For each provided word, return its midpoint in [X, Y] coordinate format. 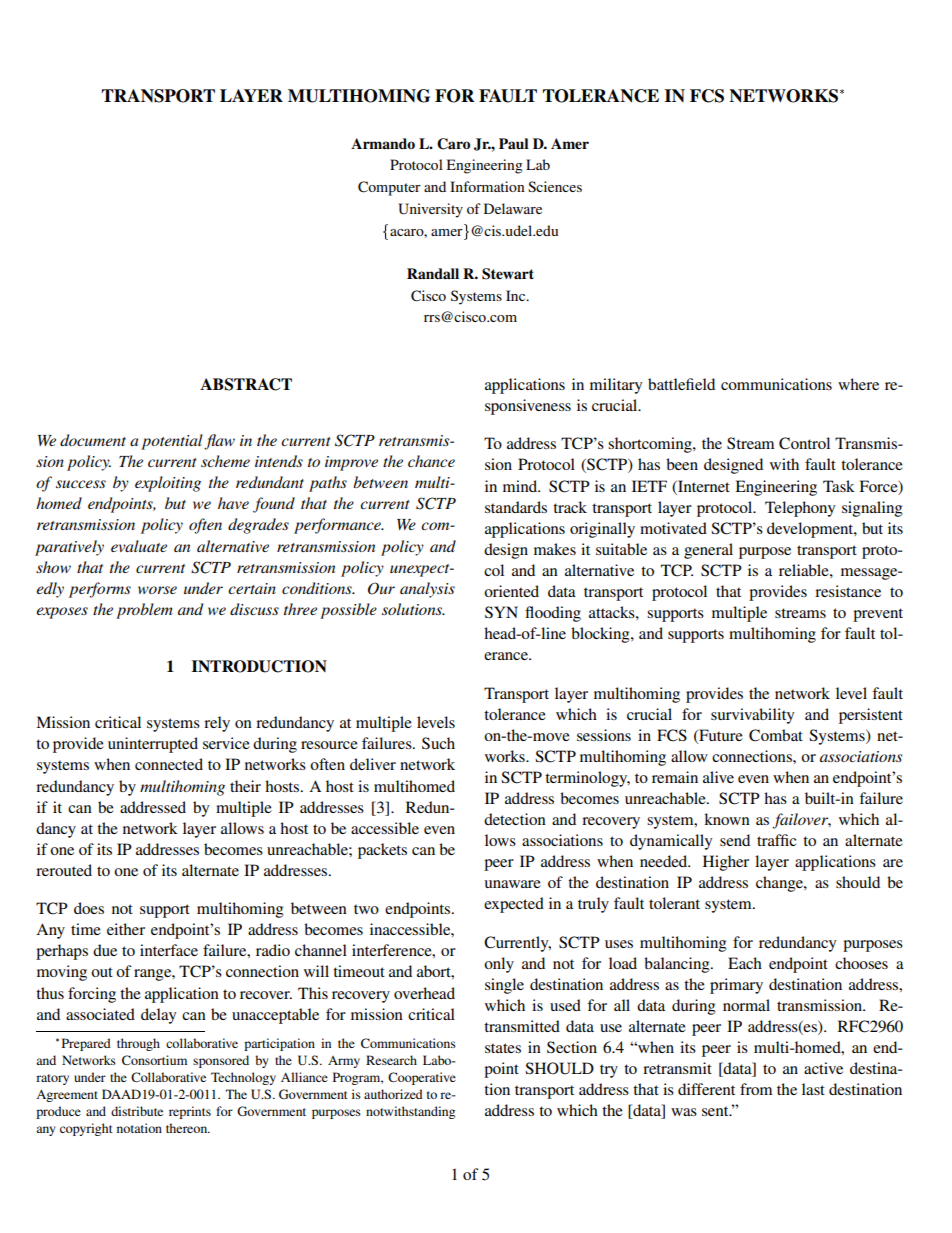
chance [431, 461]
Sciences [555, 186]
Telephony [800, 509]
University [430, 210]
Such [438, 743]
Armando [383, 143]
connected [169, 764]
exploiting [168, 484]
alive [718, 777]
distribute [137, 1111]
